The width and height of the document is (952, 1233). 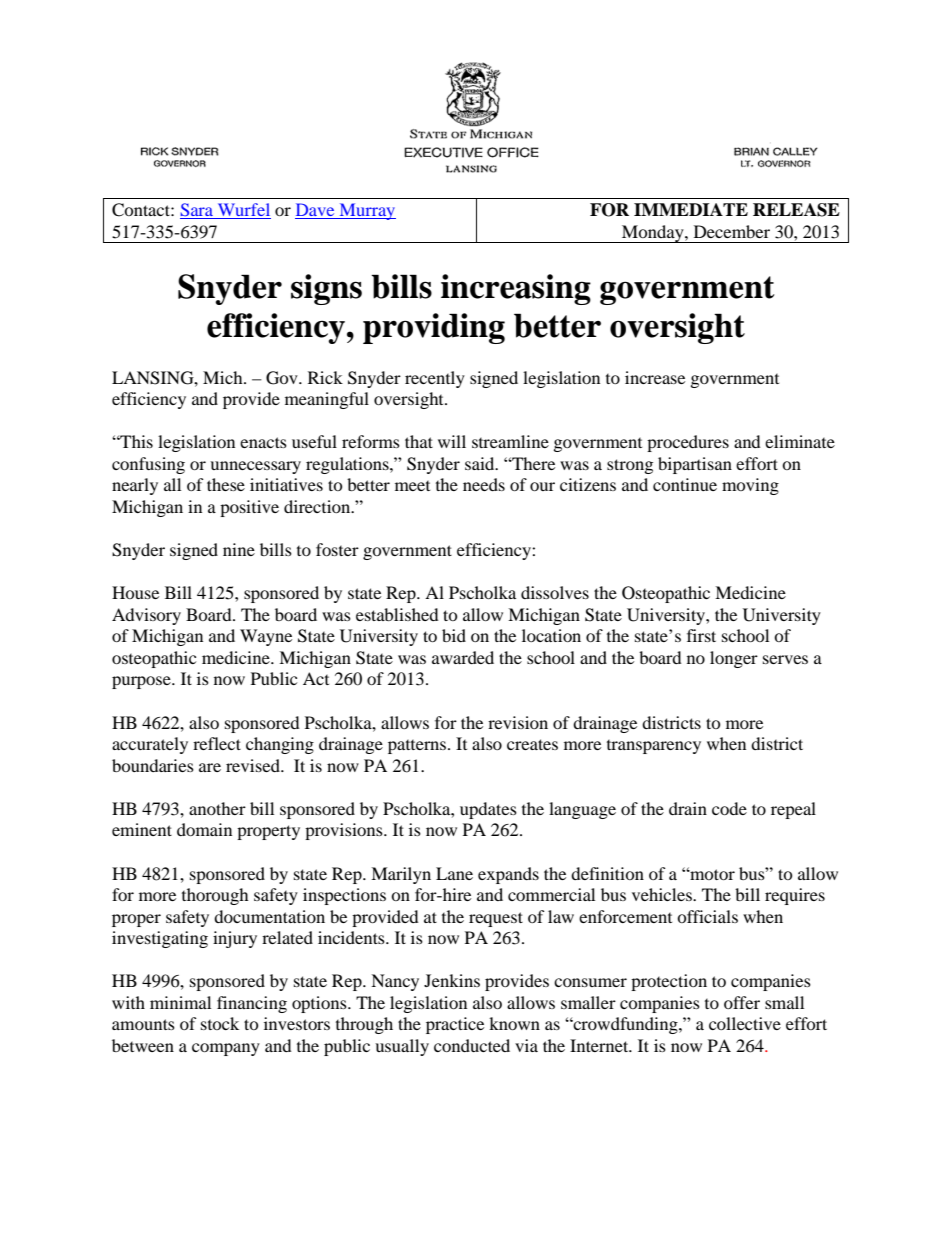 I want to click on bid, so click(x=454, y=635).
